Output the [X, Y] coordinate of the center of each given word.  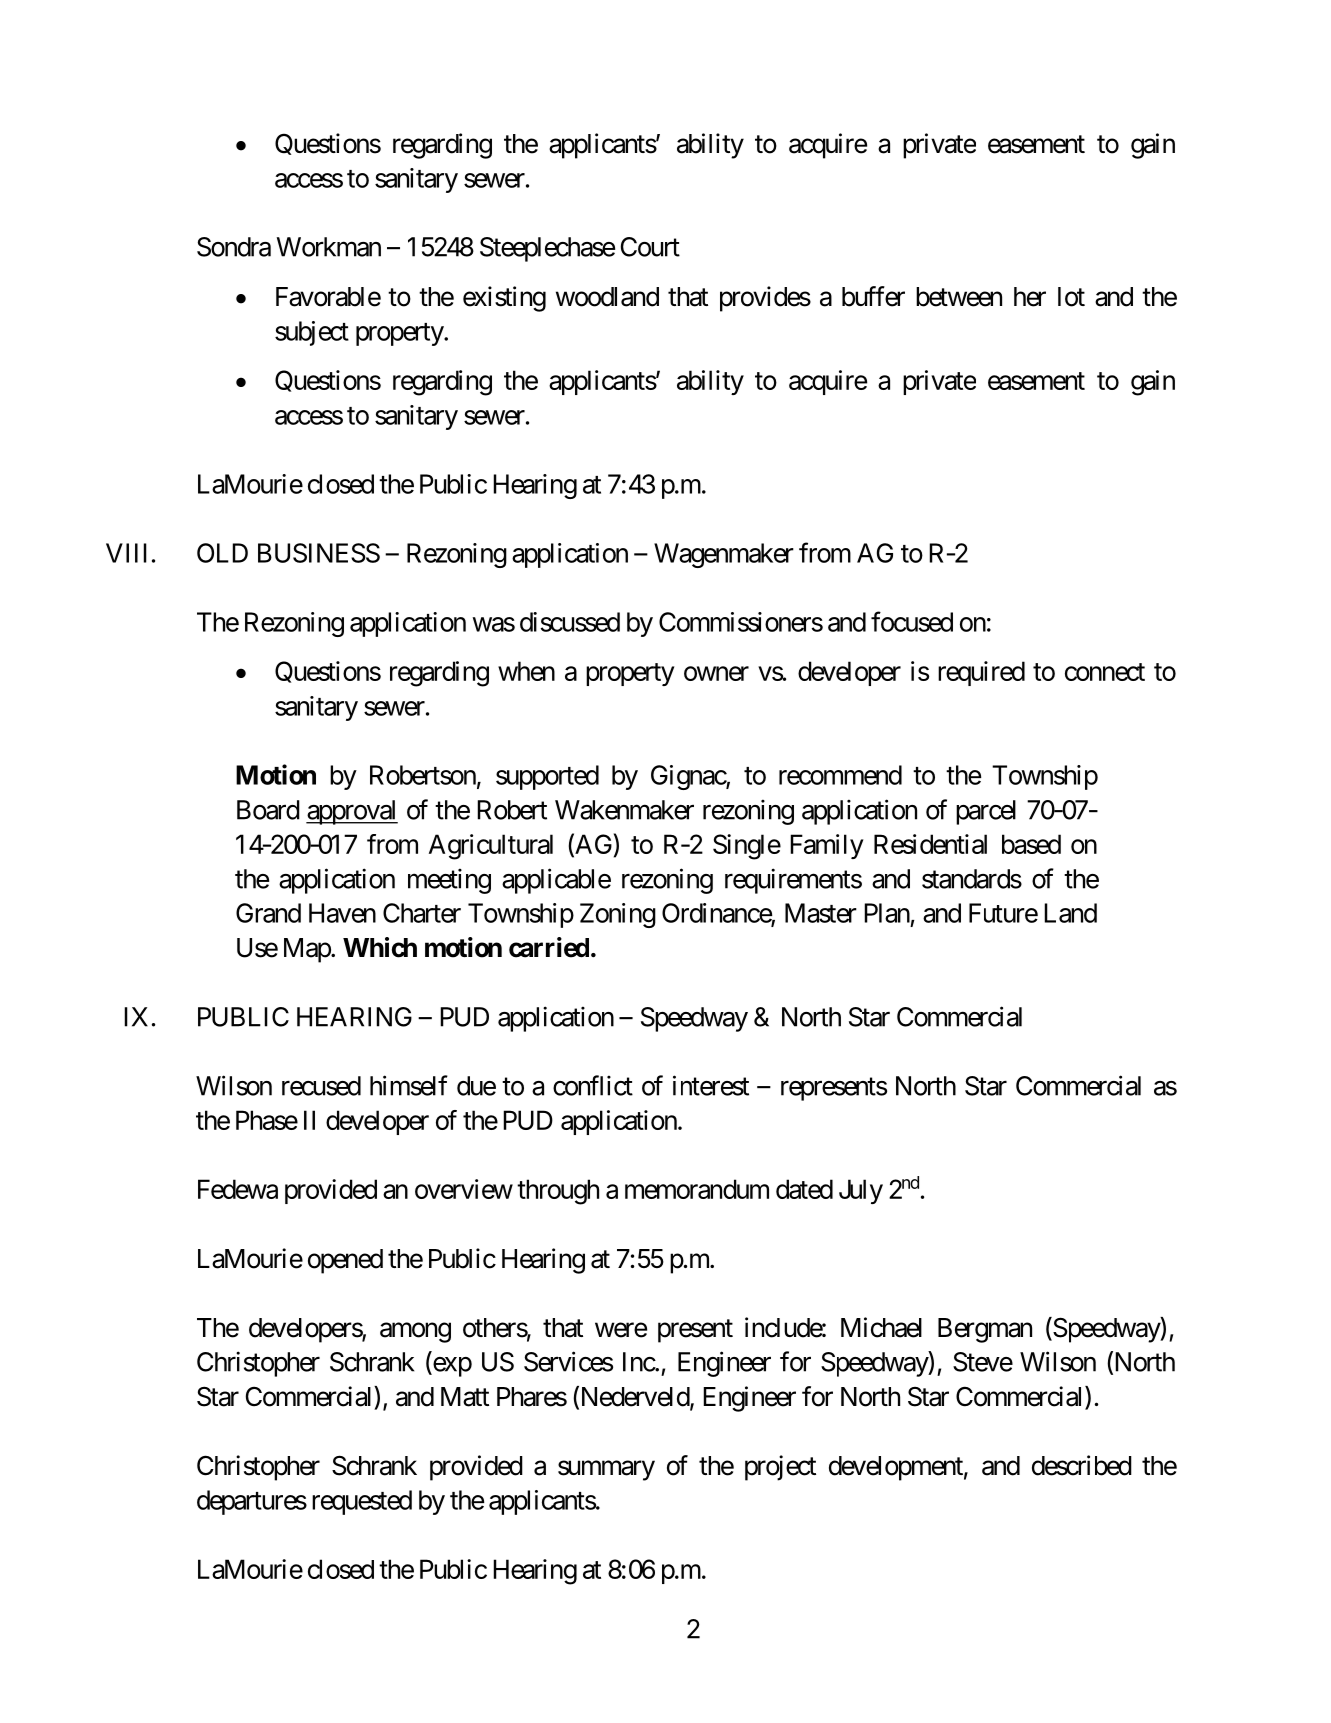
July [861, 1191]
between [959, 297]
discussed [570, 622]
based [1031, 844]
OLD [222, 553]
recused [321, 1086]
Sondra [234, 247]
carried [549, 947]
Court [650, 247]
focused [912, 621]
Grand [268, 913]
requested [362, 1502]
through [558, 1192]
